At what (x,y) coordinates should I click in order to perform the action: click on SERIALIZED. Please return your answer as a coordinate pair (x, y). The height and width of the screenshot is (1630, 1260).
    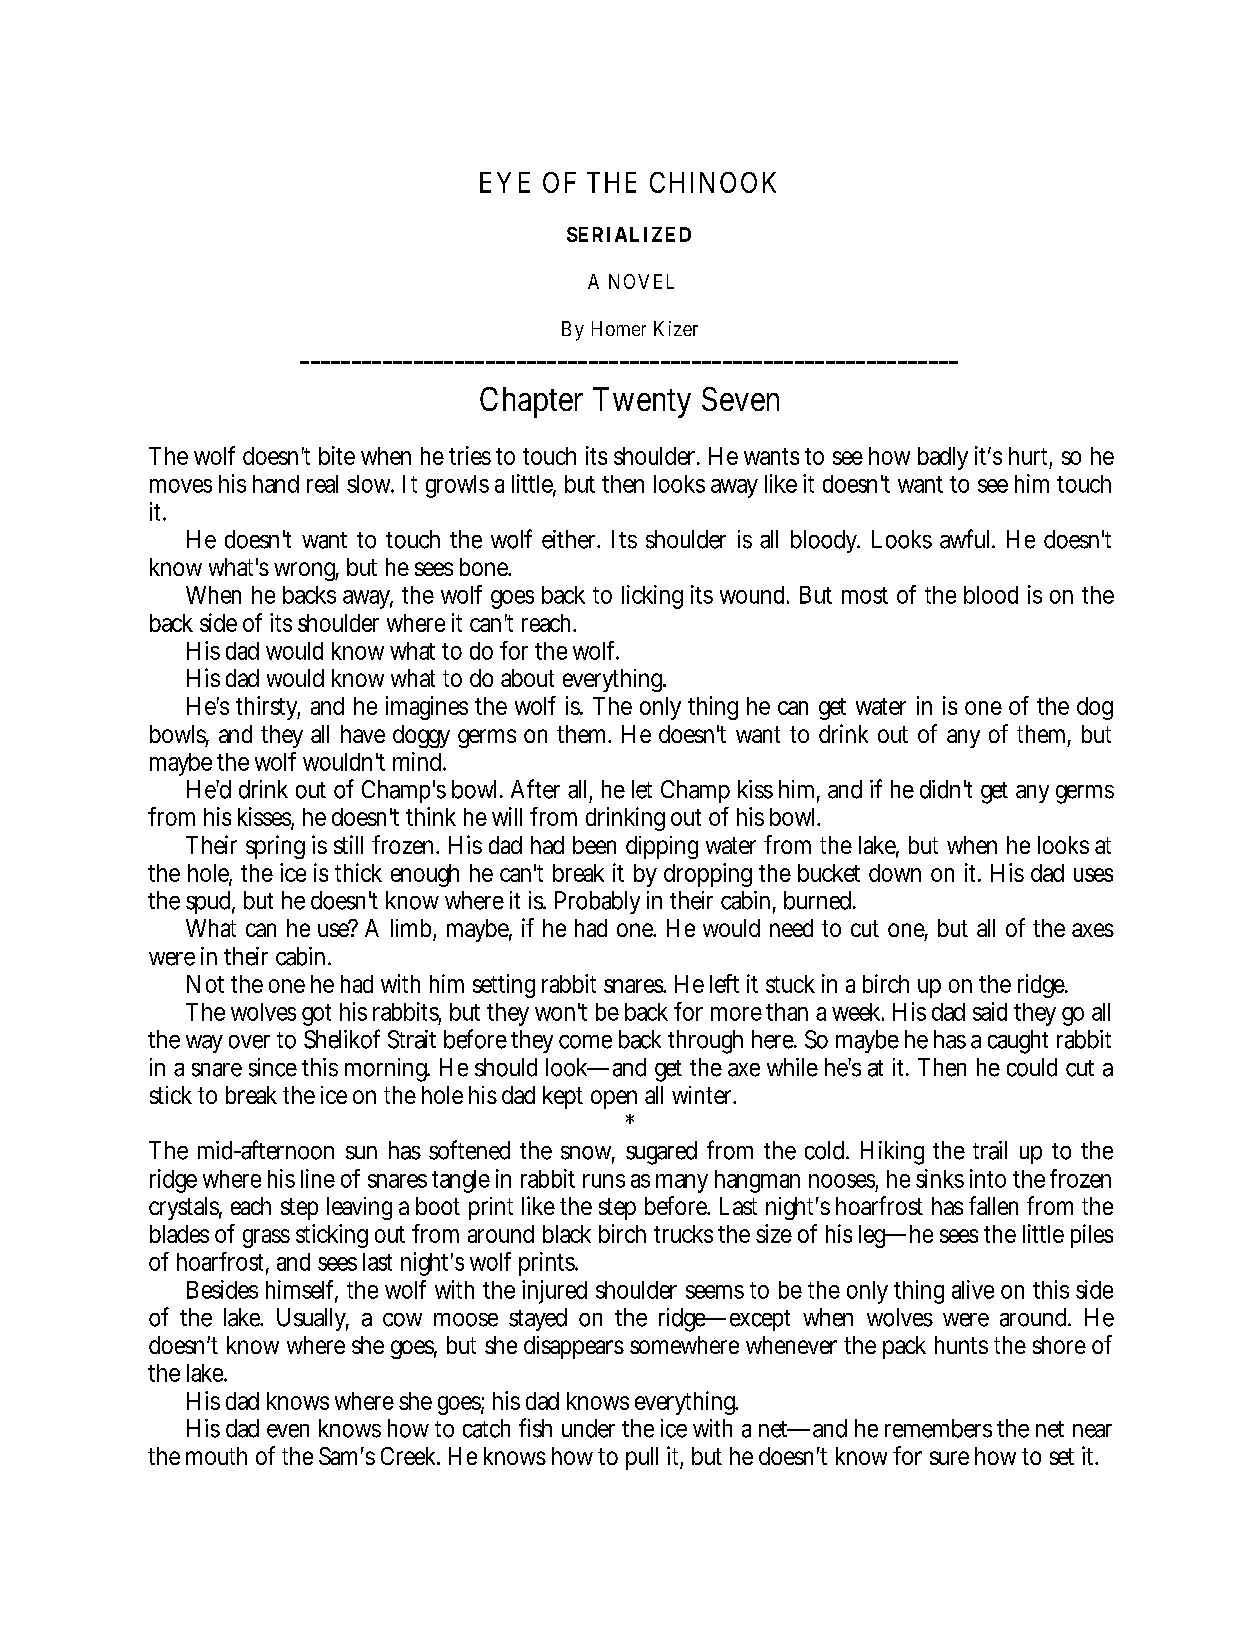
    Looking at the image, I should click on (629, 234).
